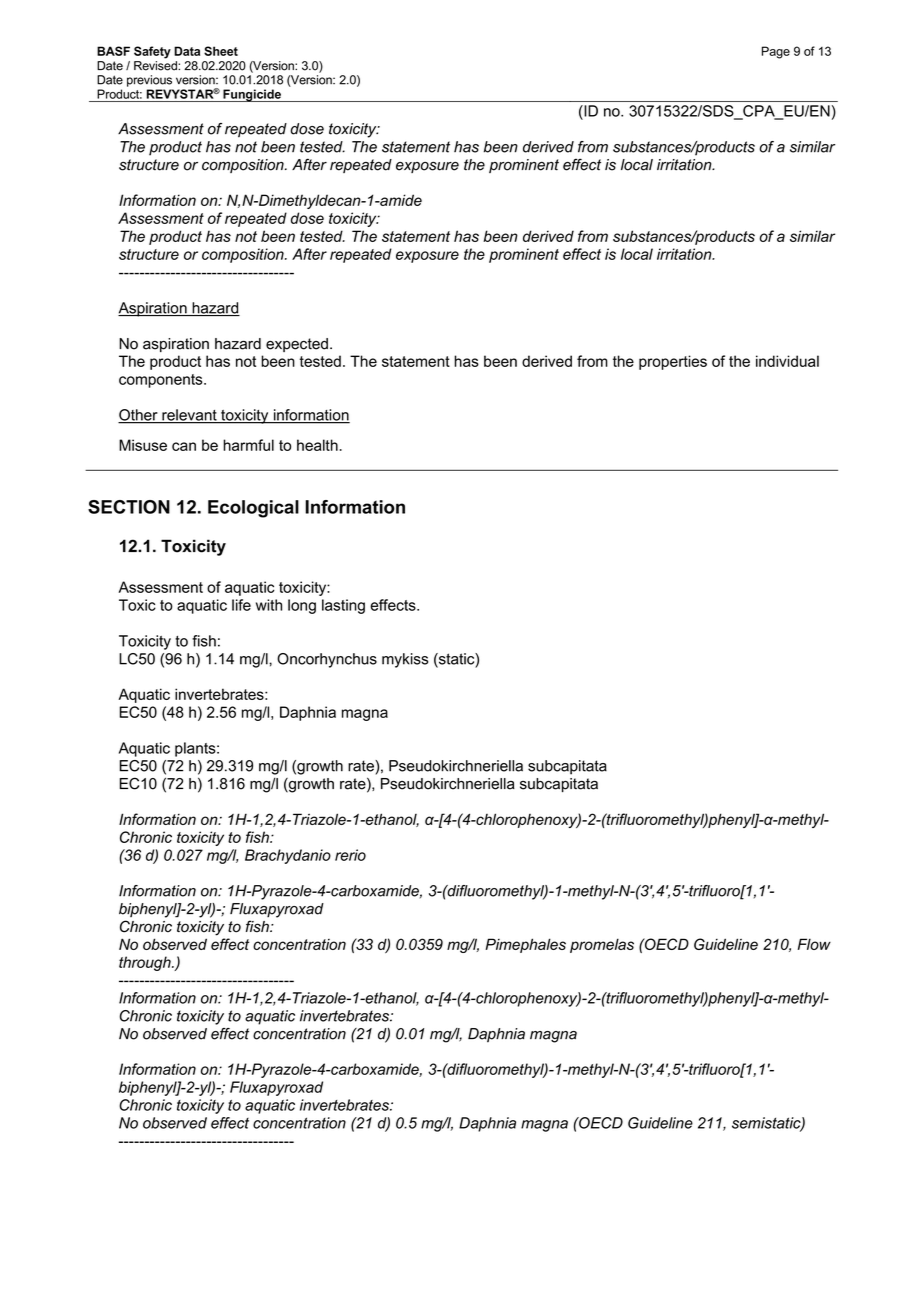 The width and height of the screenshot is (924, 1307). Describe the element at coordinates (221, 51) in the screenshot. I see `Sheet` at that location.
